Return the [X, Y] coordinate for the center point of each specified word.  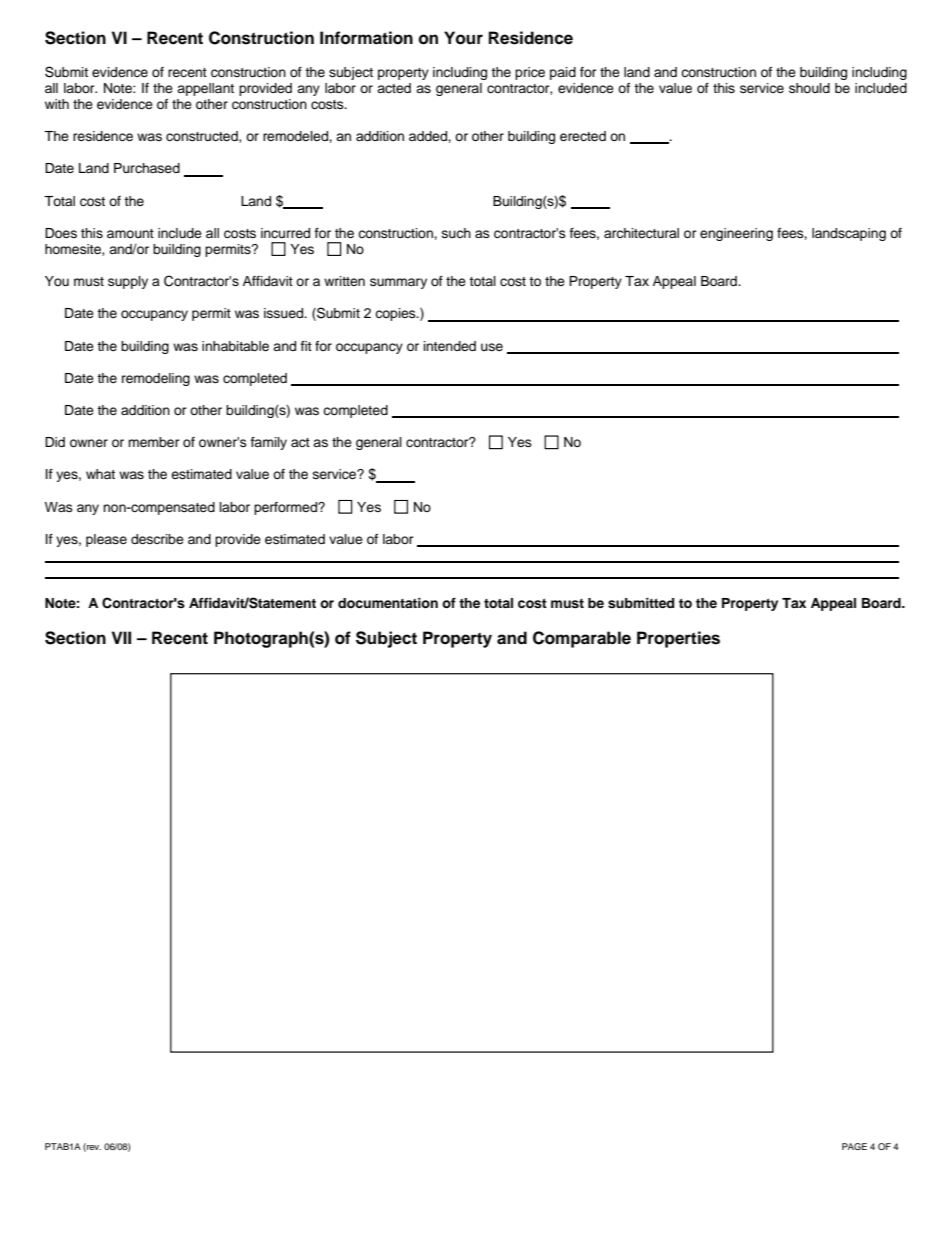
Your [463, 38]
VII [121, 637]
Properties [678, 639]
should [809, 88]
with [57, 104]
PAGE [854, 1146]
